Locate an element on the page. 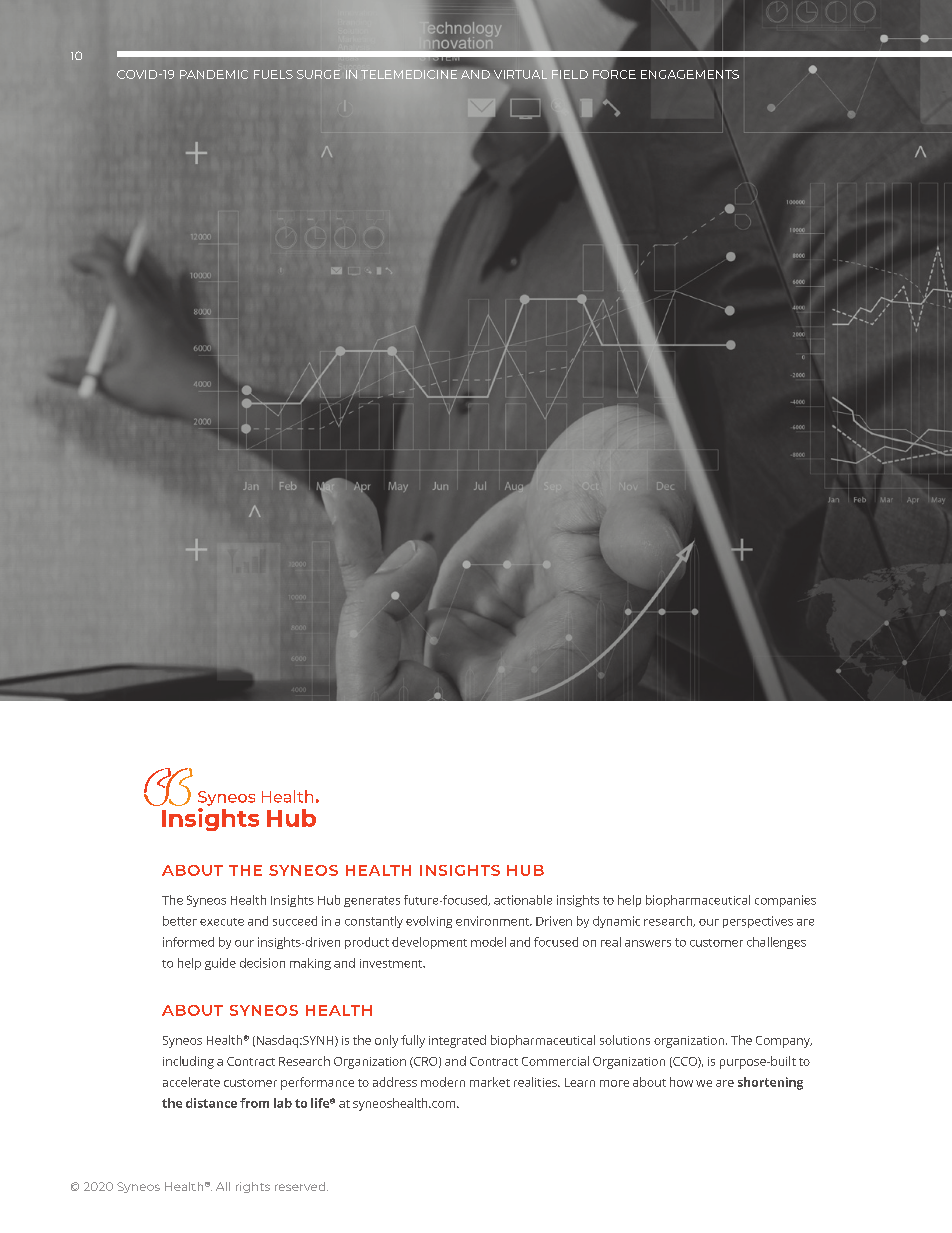 Image resolution: width=952 pixels, height=1233 pixels. GAPS is located at coordinates (220, 74).
